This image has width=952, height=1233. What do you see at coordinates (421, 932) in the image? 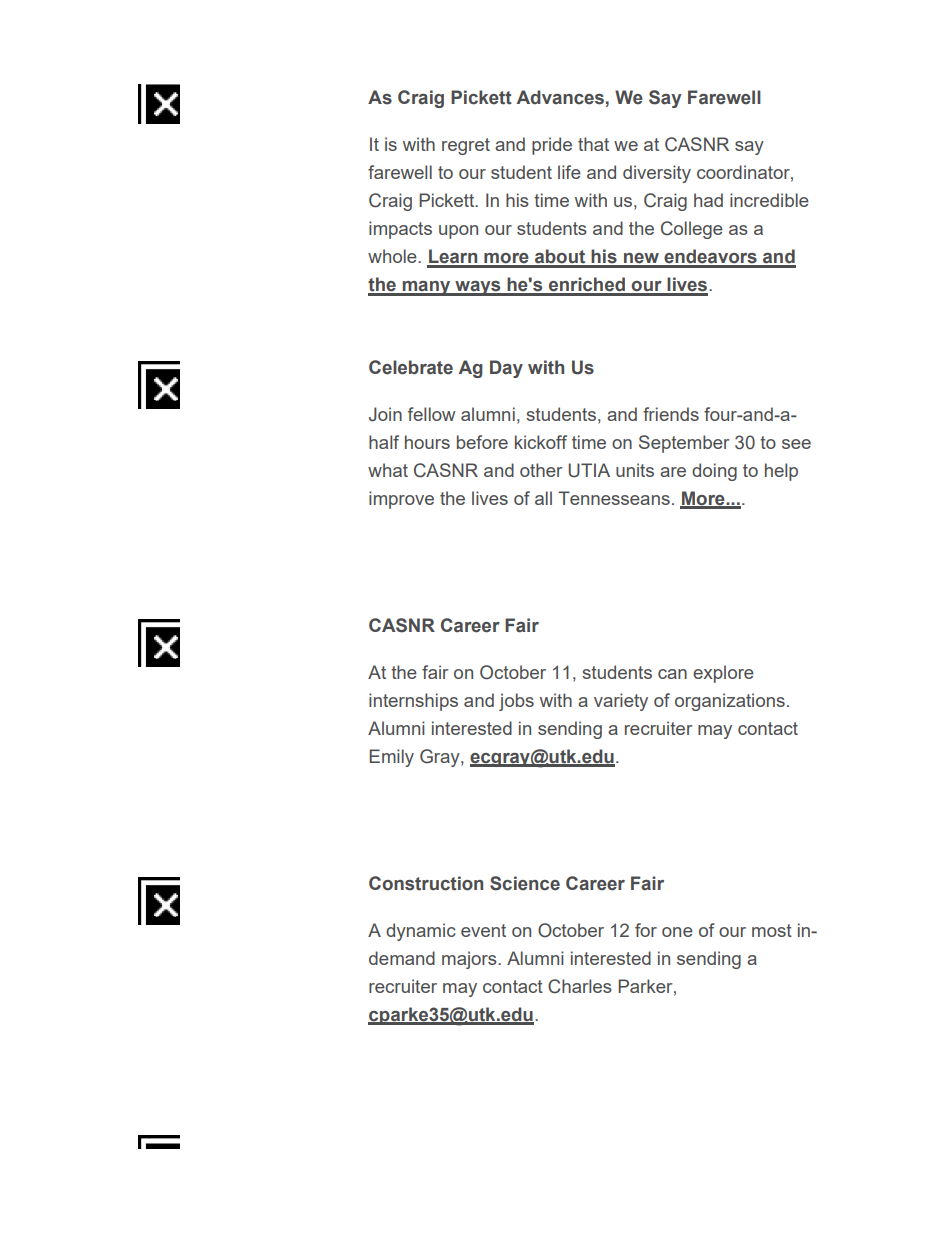
I see `dynamic` at bounding box center [421, 932].
